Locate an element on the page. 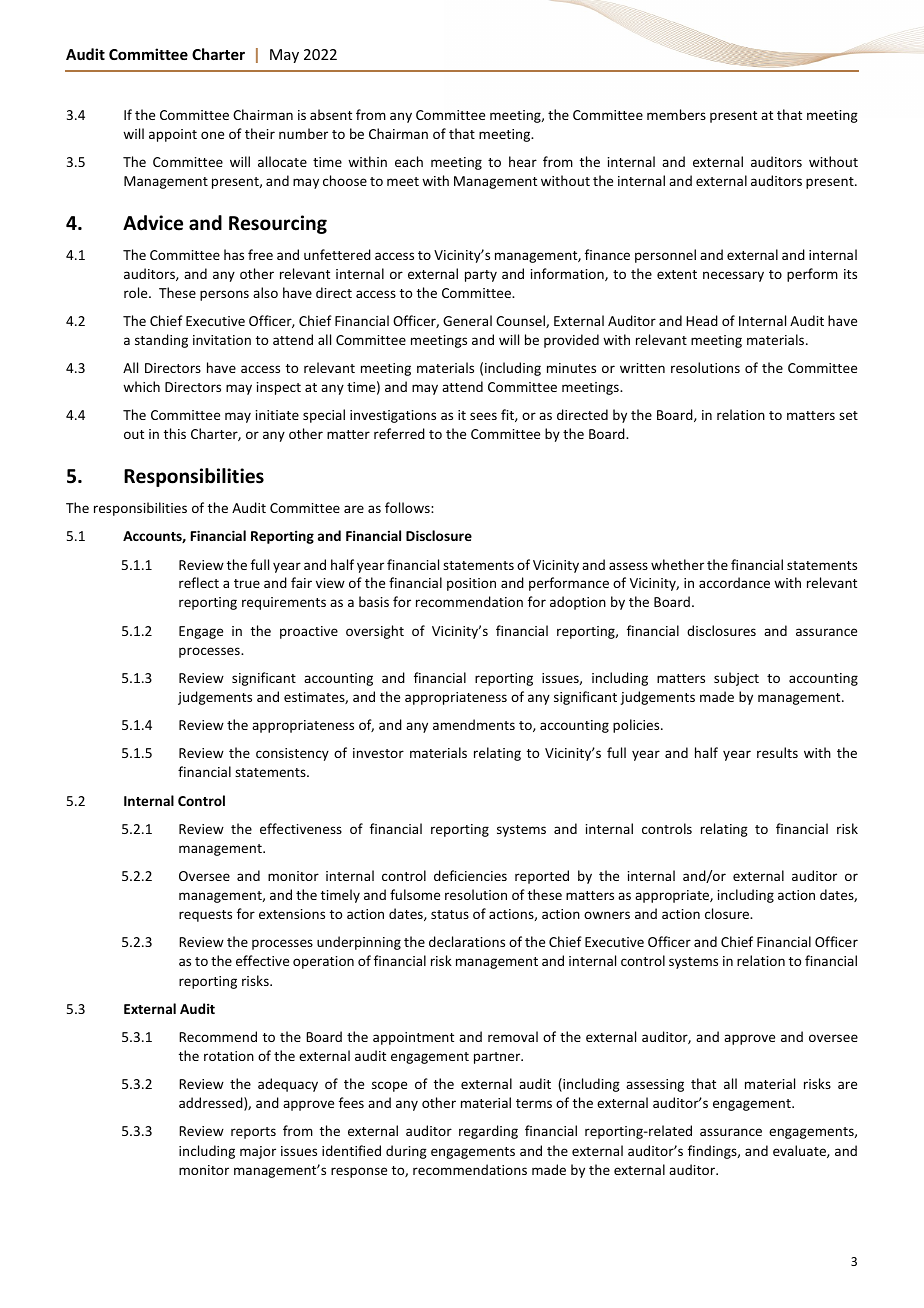  position is located at coordinates (471, 584).
